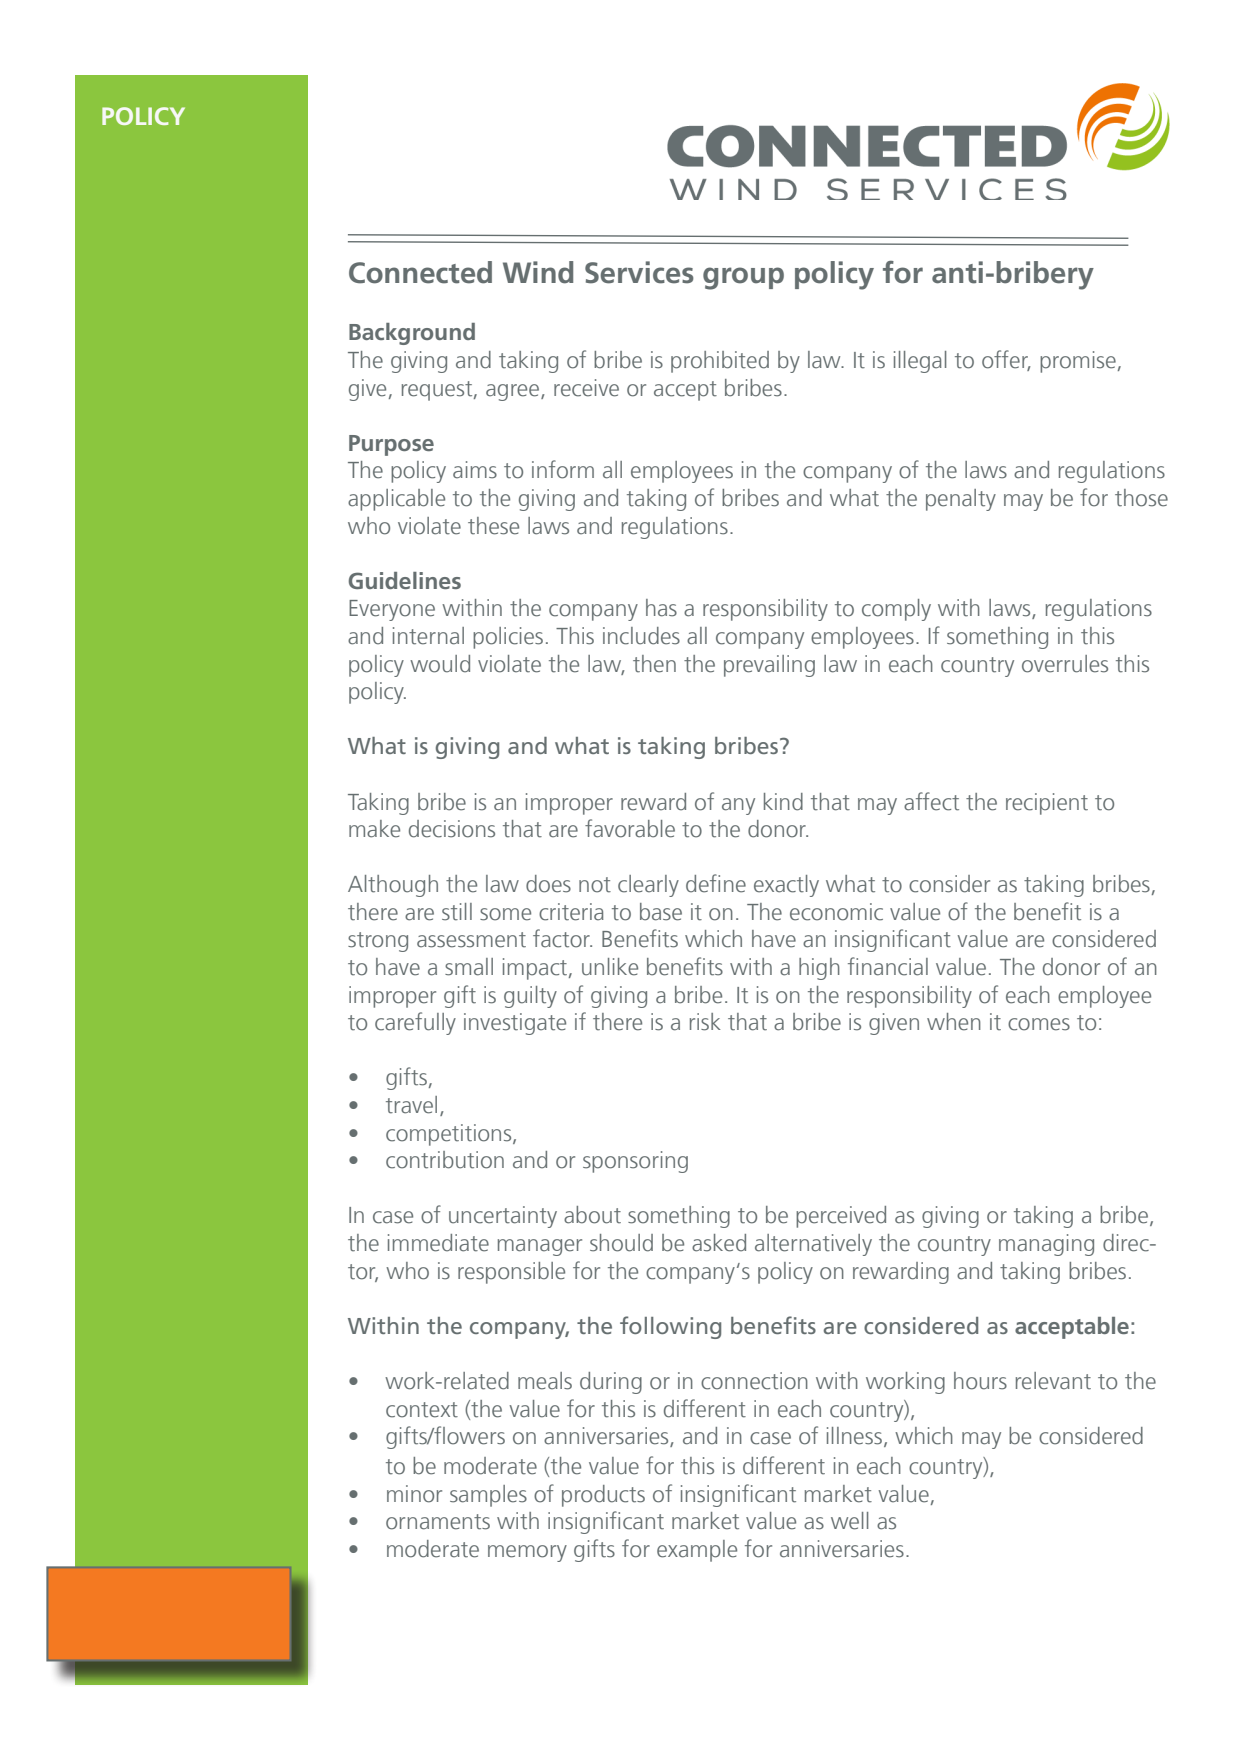  I want to click on promise, so click(1078, 362).
